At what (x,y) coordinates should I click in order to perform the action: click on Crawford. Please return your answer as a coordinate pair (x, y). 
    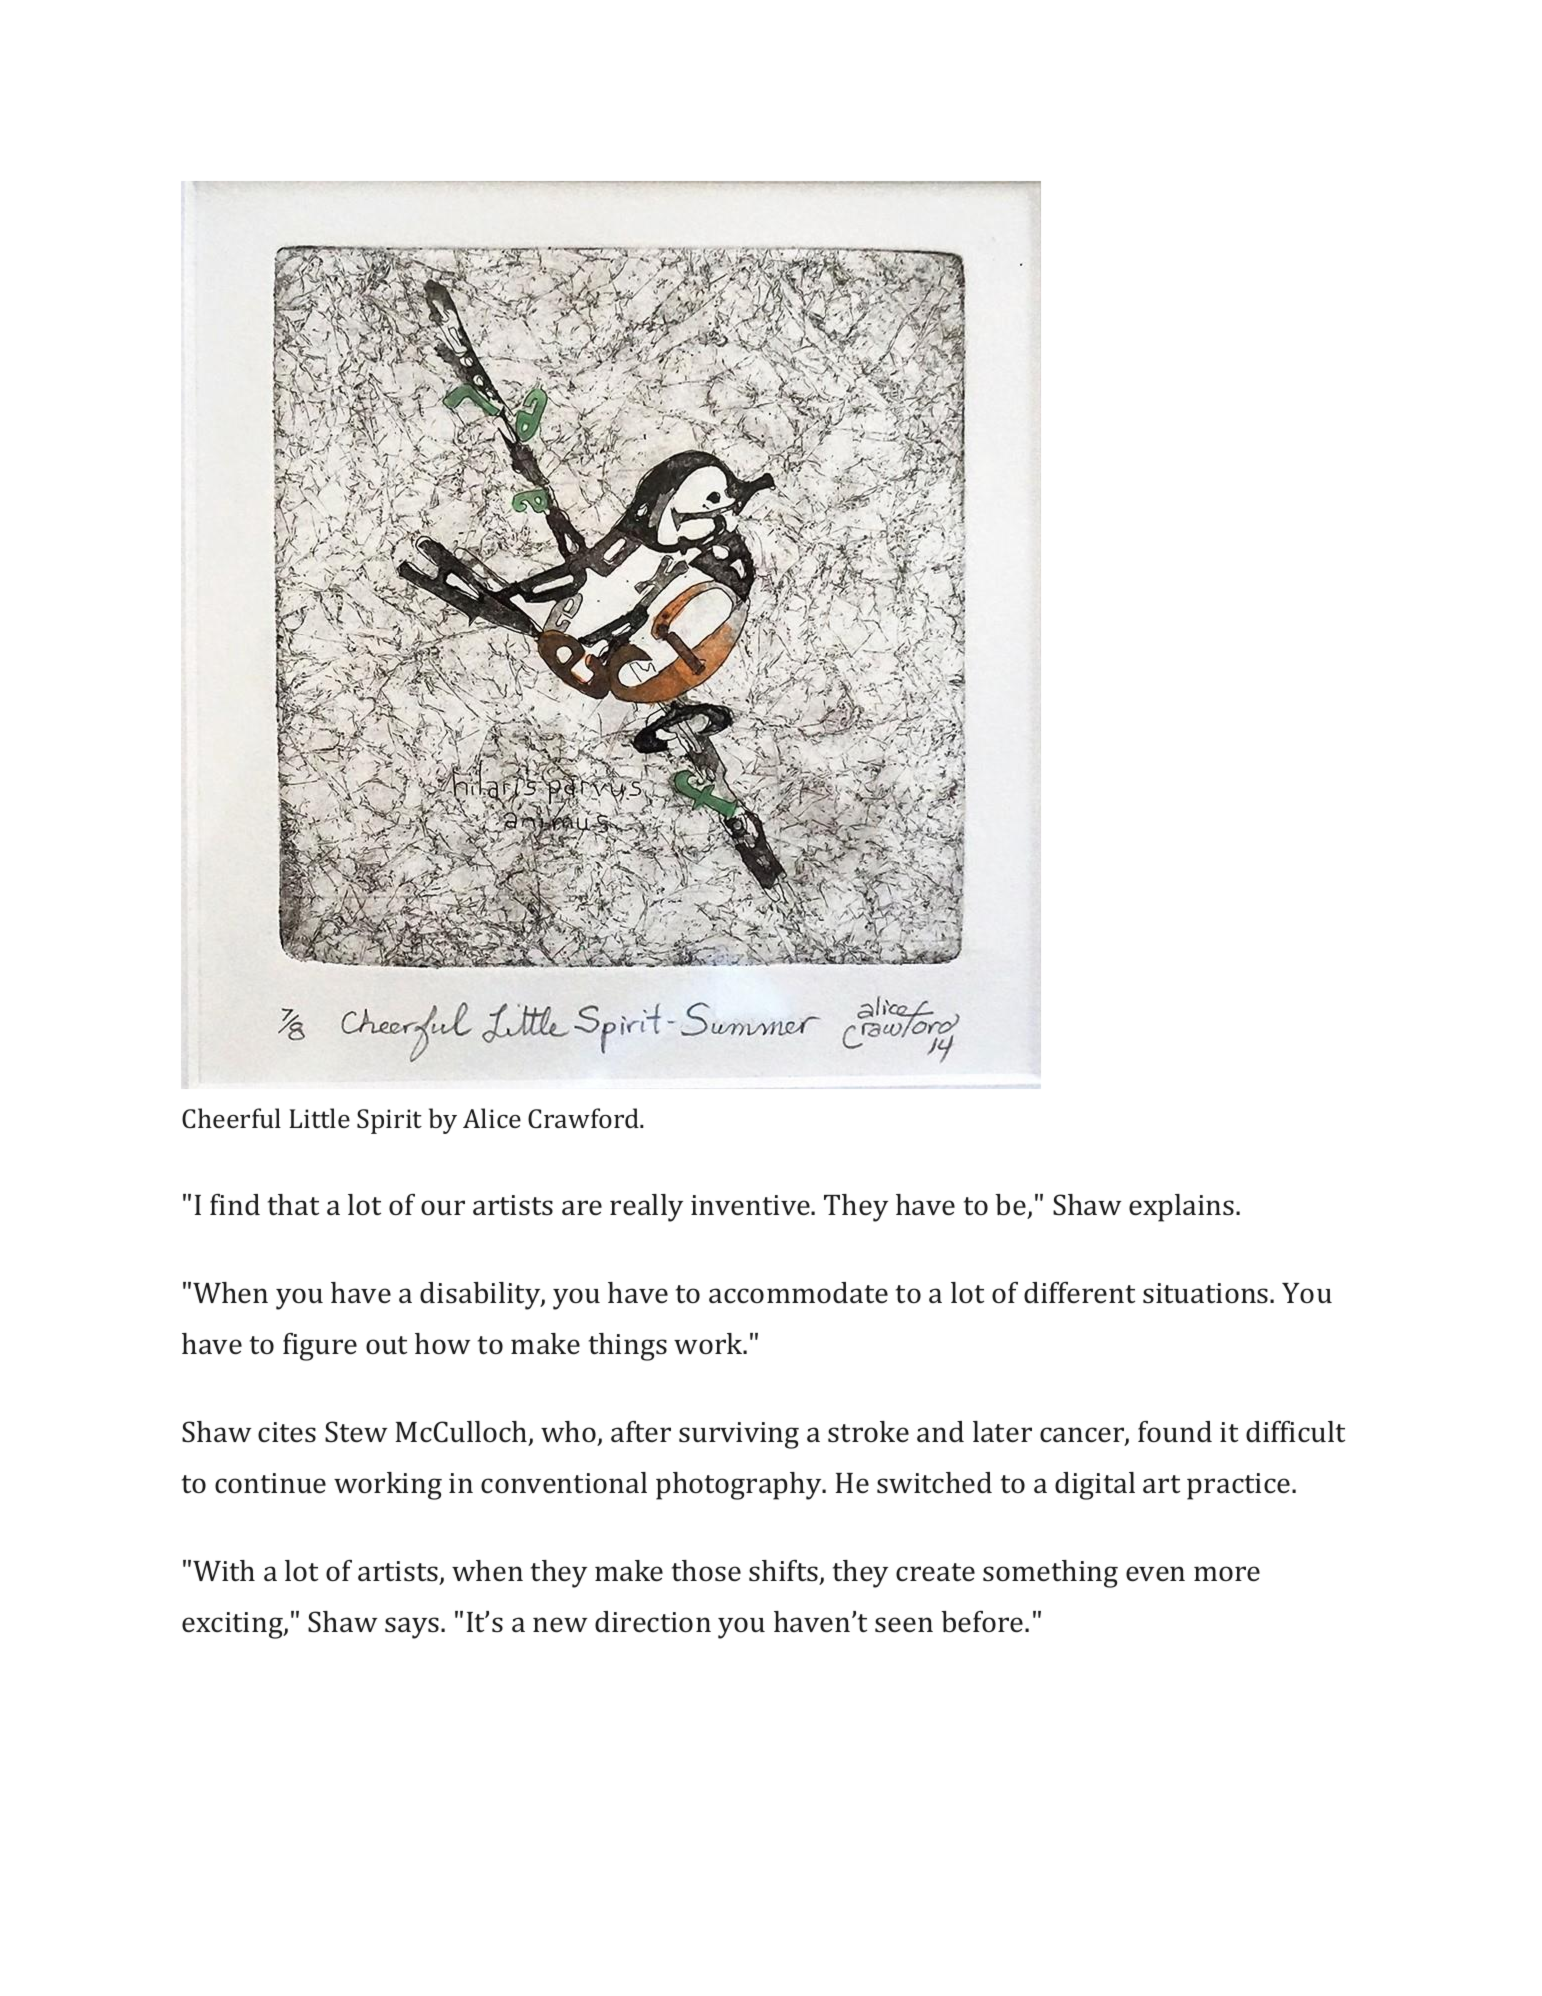
    Looking at the image, I should click on (584, 1118).
